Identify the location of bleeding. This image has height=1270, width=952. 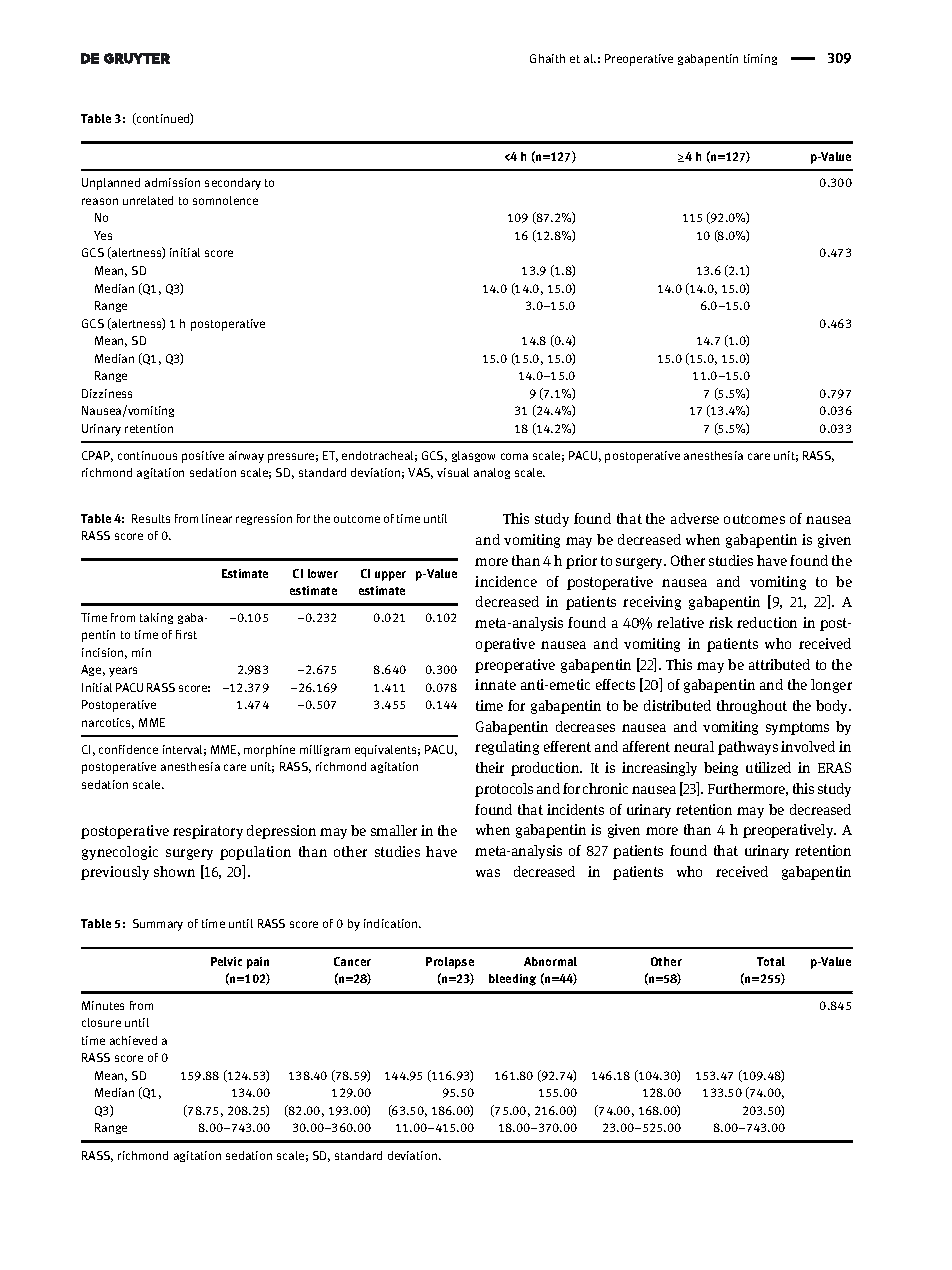
(512, 980).
